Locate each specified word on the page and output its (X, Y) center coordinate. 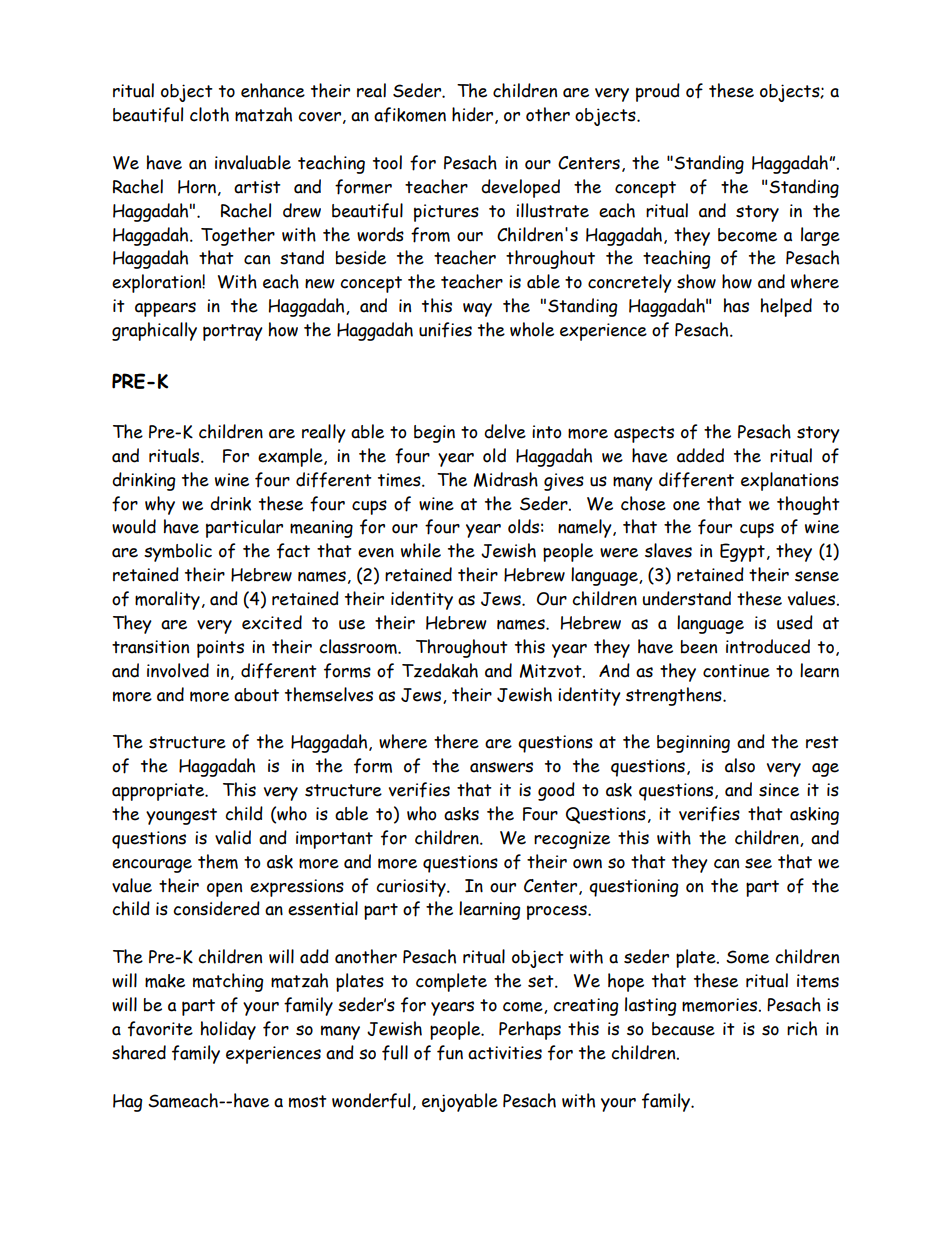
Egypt (742, 552)
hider (474, 115)
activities (505, 1053)
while (421, 550)
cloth (209, 114)
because (683, 1029)
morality (167, 600)
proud (658, 92)
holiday (228, 1030)
